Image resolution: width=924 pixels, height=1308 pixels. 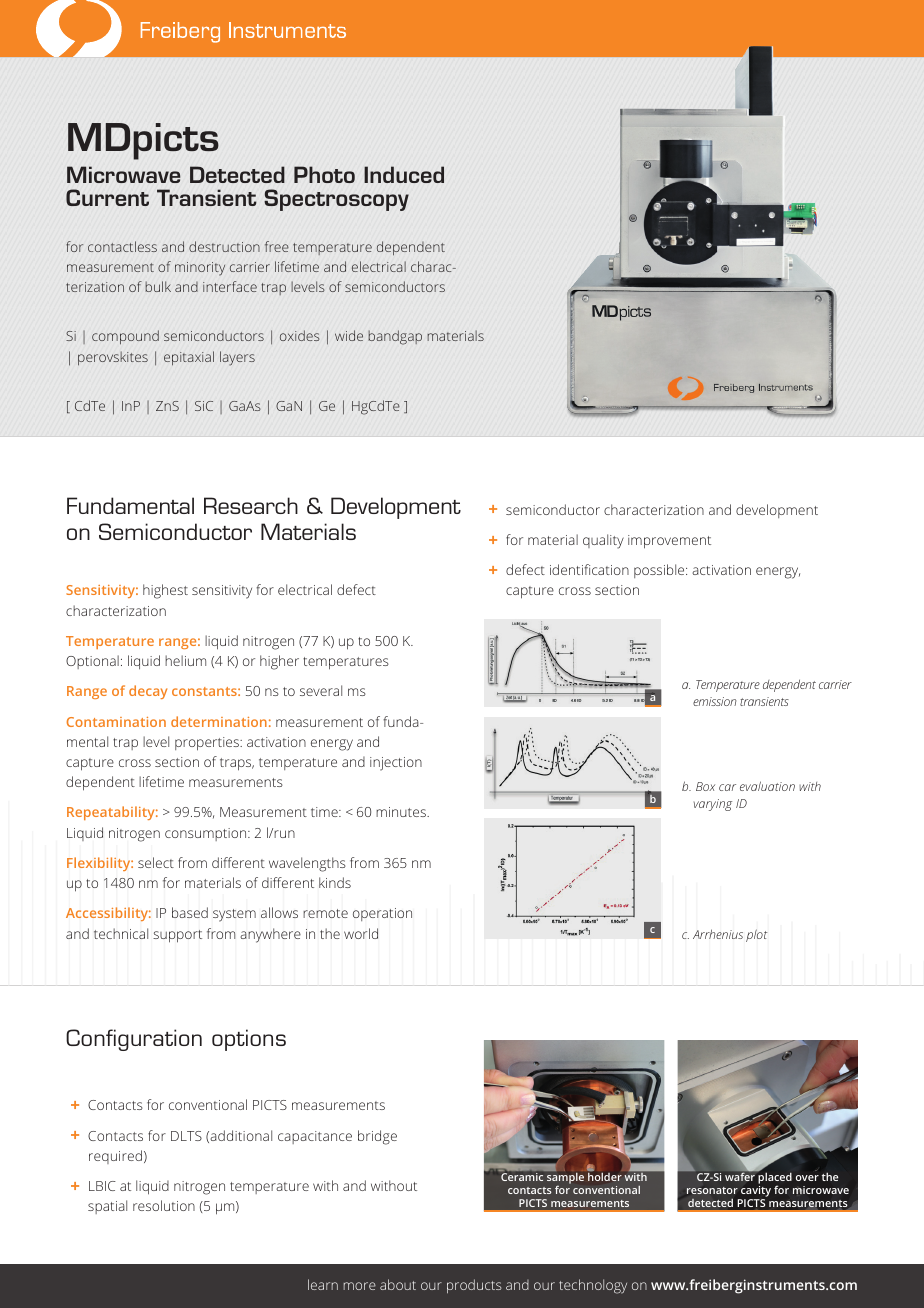 I want to click on destruction, so click(x=224, y=246).
